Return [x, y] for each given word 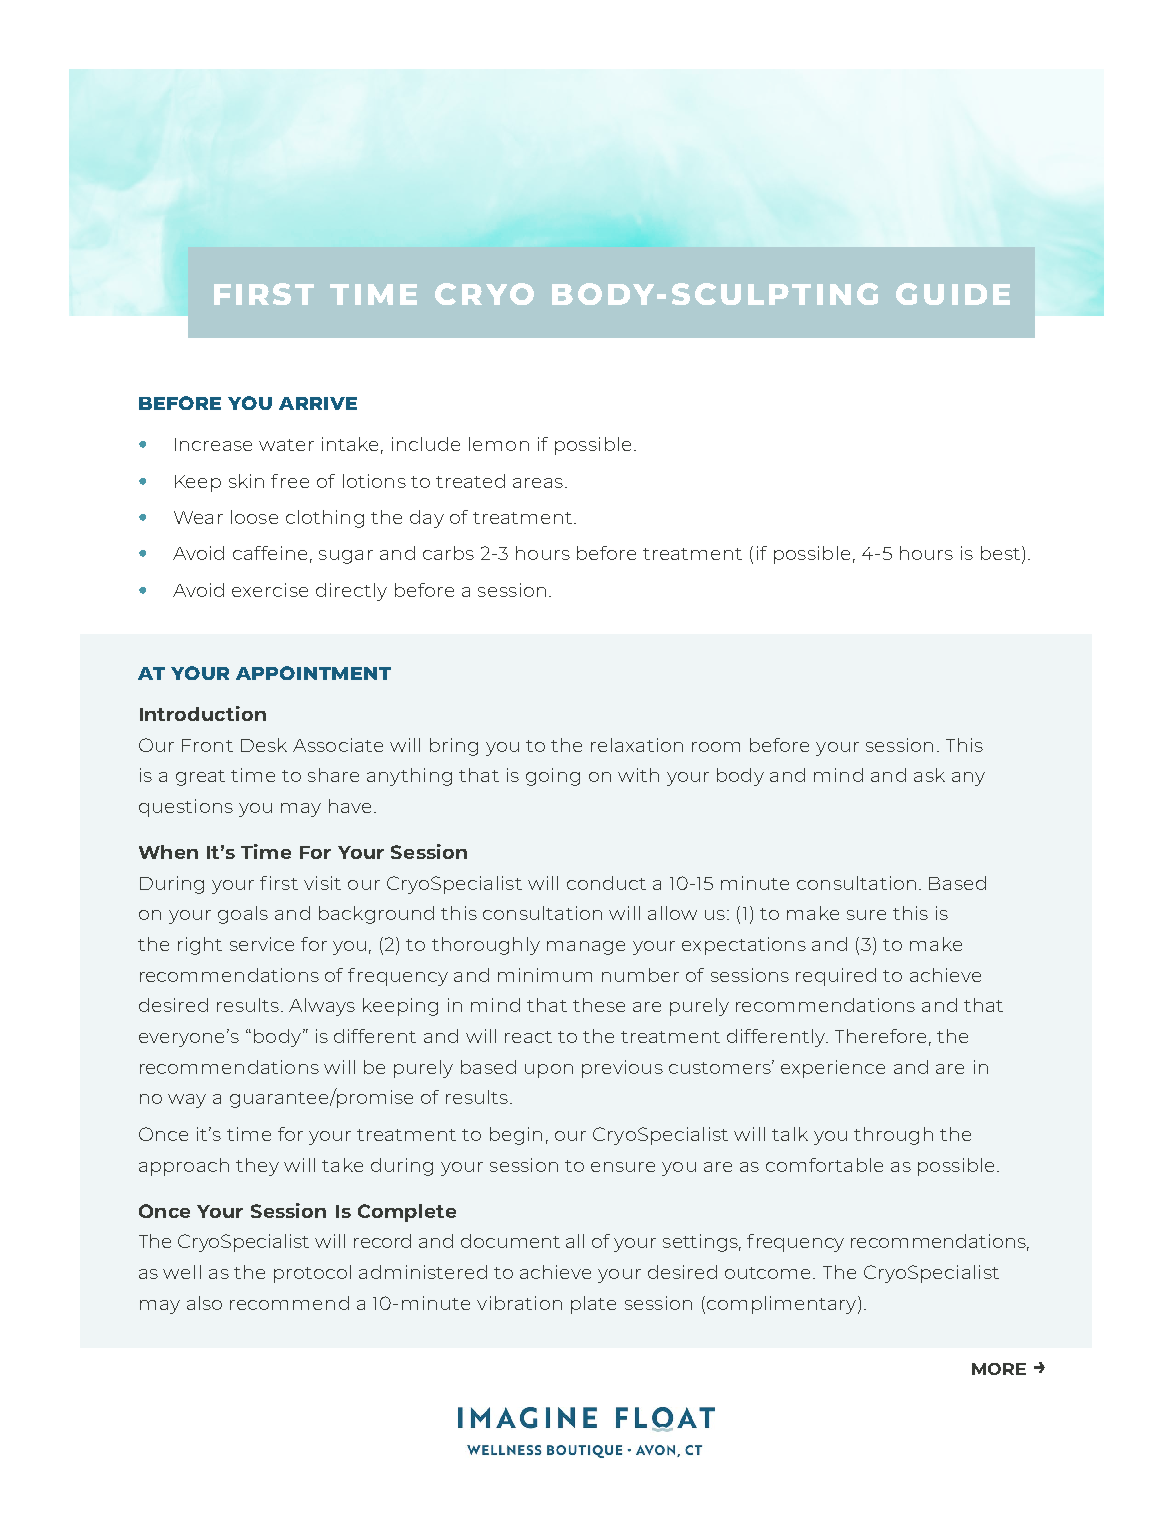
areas [538, 483]
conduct [606, 883]
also [204, 1303]
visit [322, 883]
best [1000, 553]
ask [929, 775]
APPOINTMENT [313, 673]
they [257, 1167]
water [286, 445]
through [893, 1136]
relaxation [637, 745]
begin [516, 1136]
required [836, 977]
